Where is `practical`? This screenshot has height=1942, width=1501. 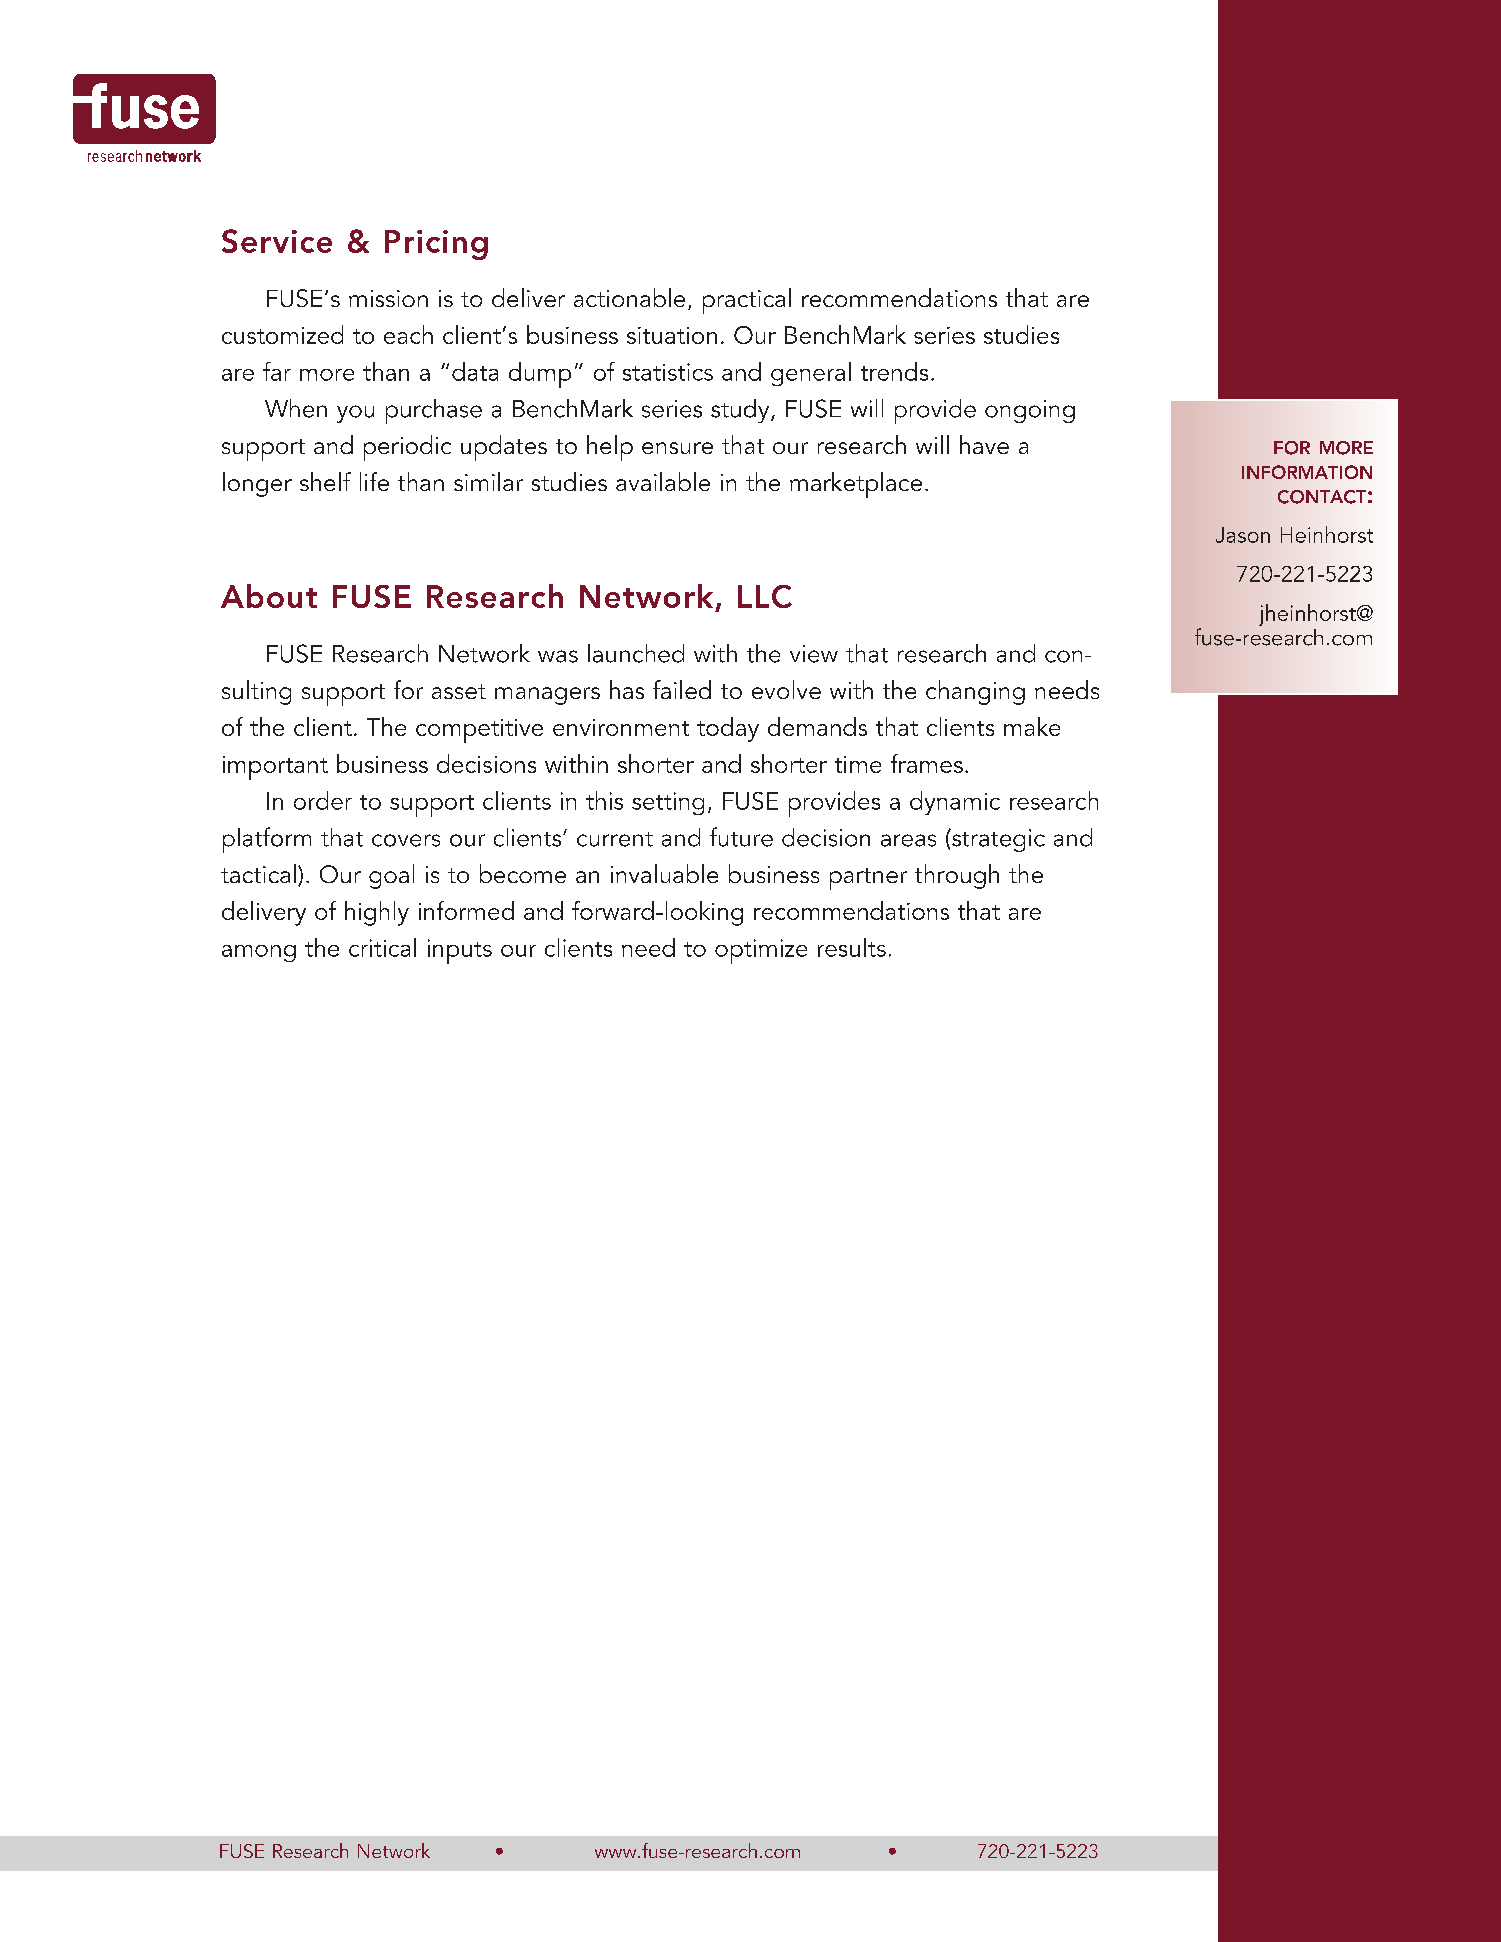
practical is located at coordinates (747, 301).
